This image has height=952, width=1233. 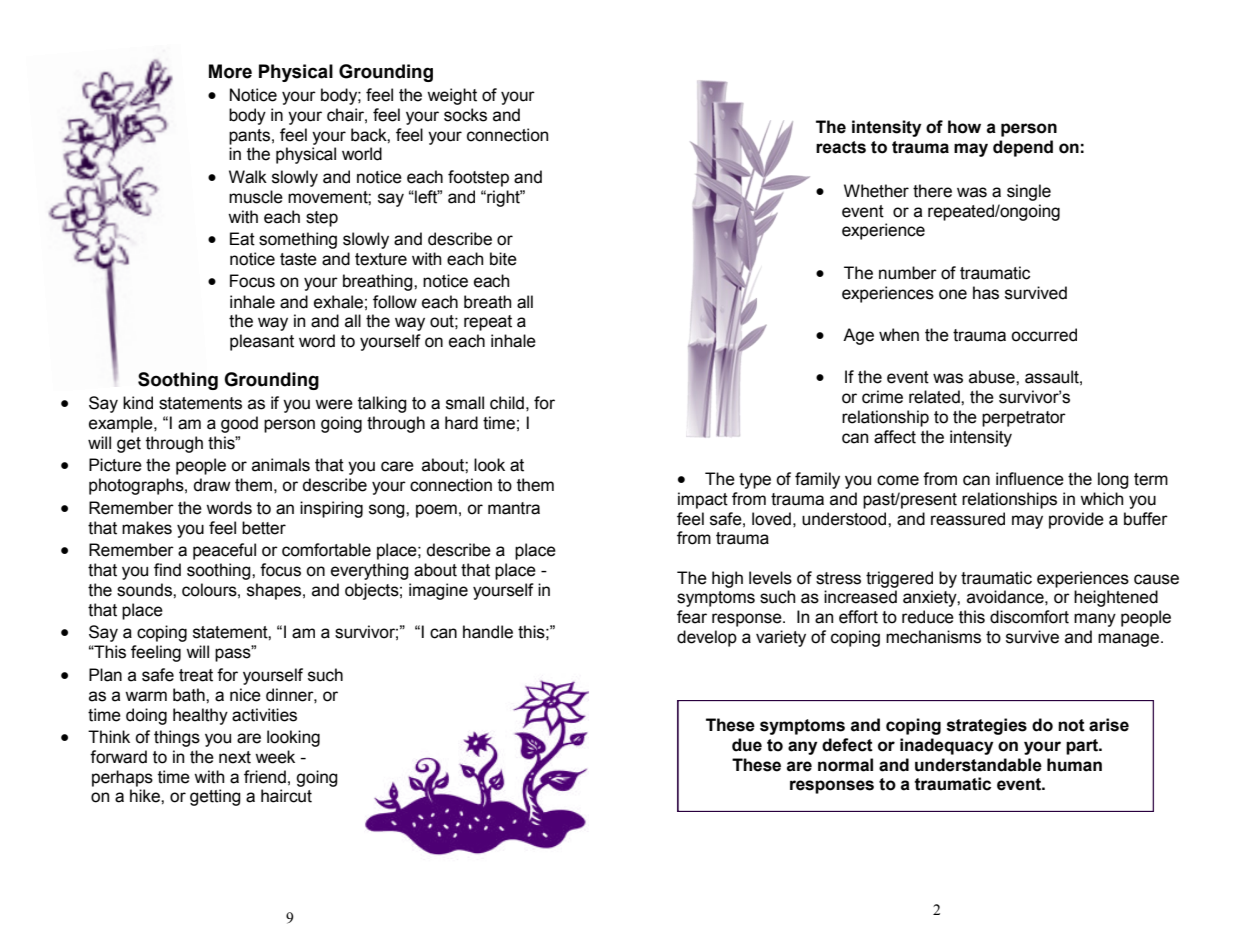 I want to click on human, so click(x=1074, y=765).
